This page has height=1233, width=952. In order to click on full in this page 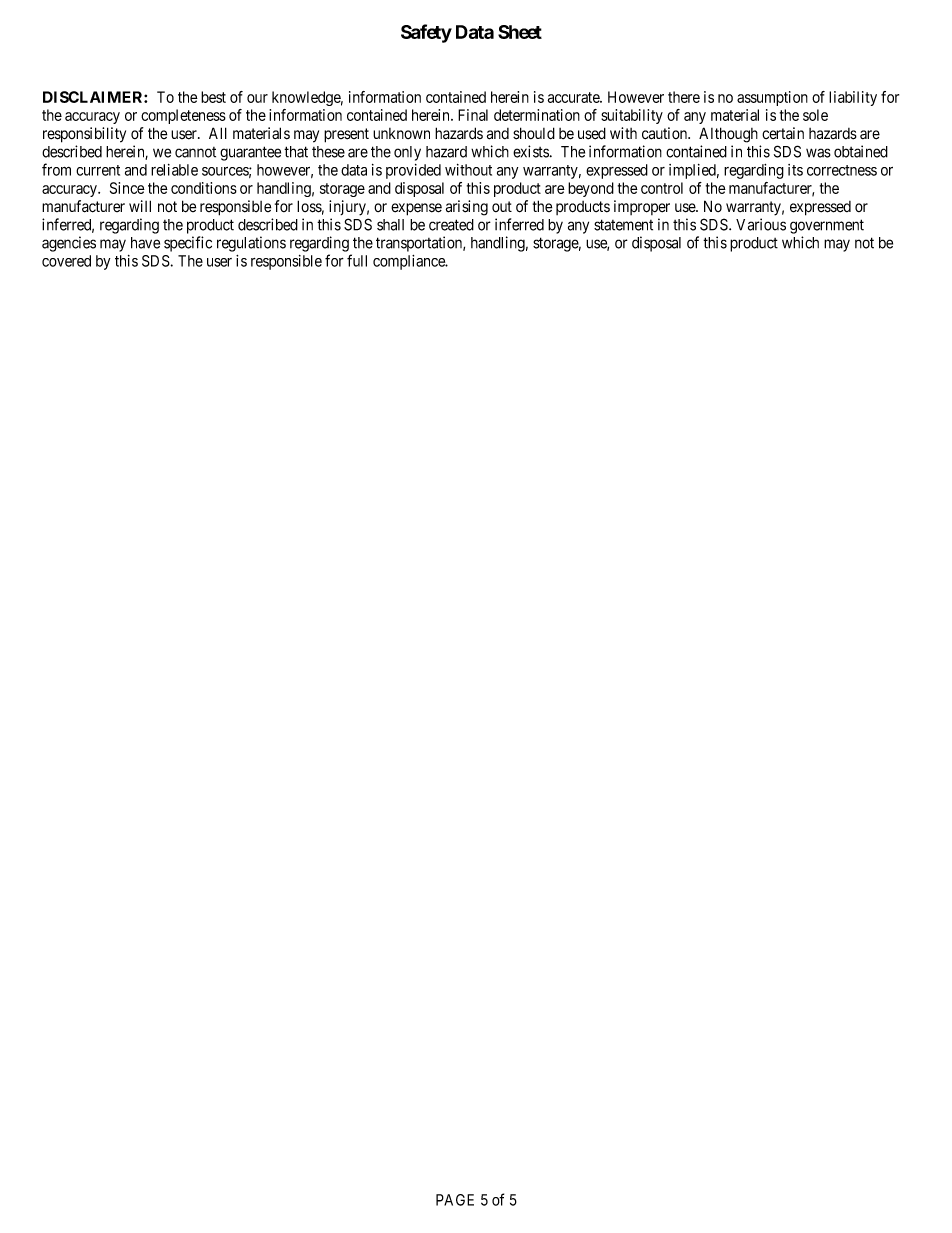, I will do `click(357, 260)`.
